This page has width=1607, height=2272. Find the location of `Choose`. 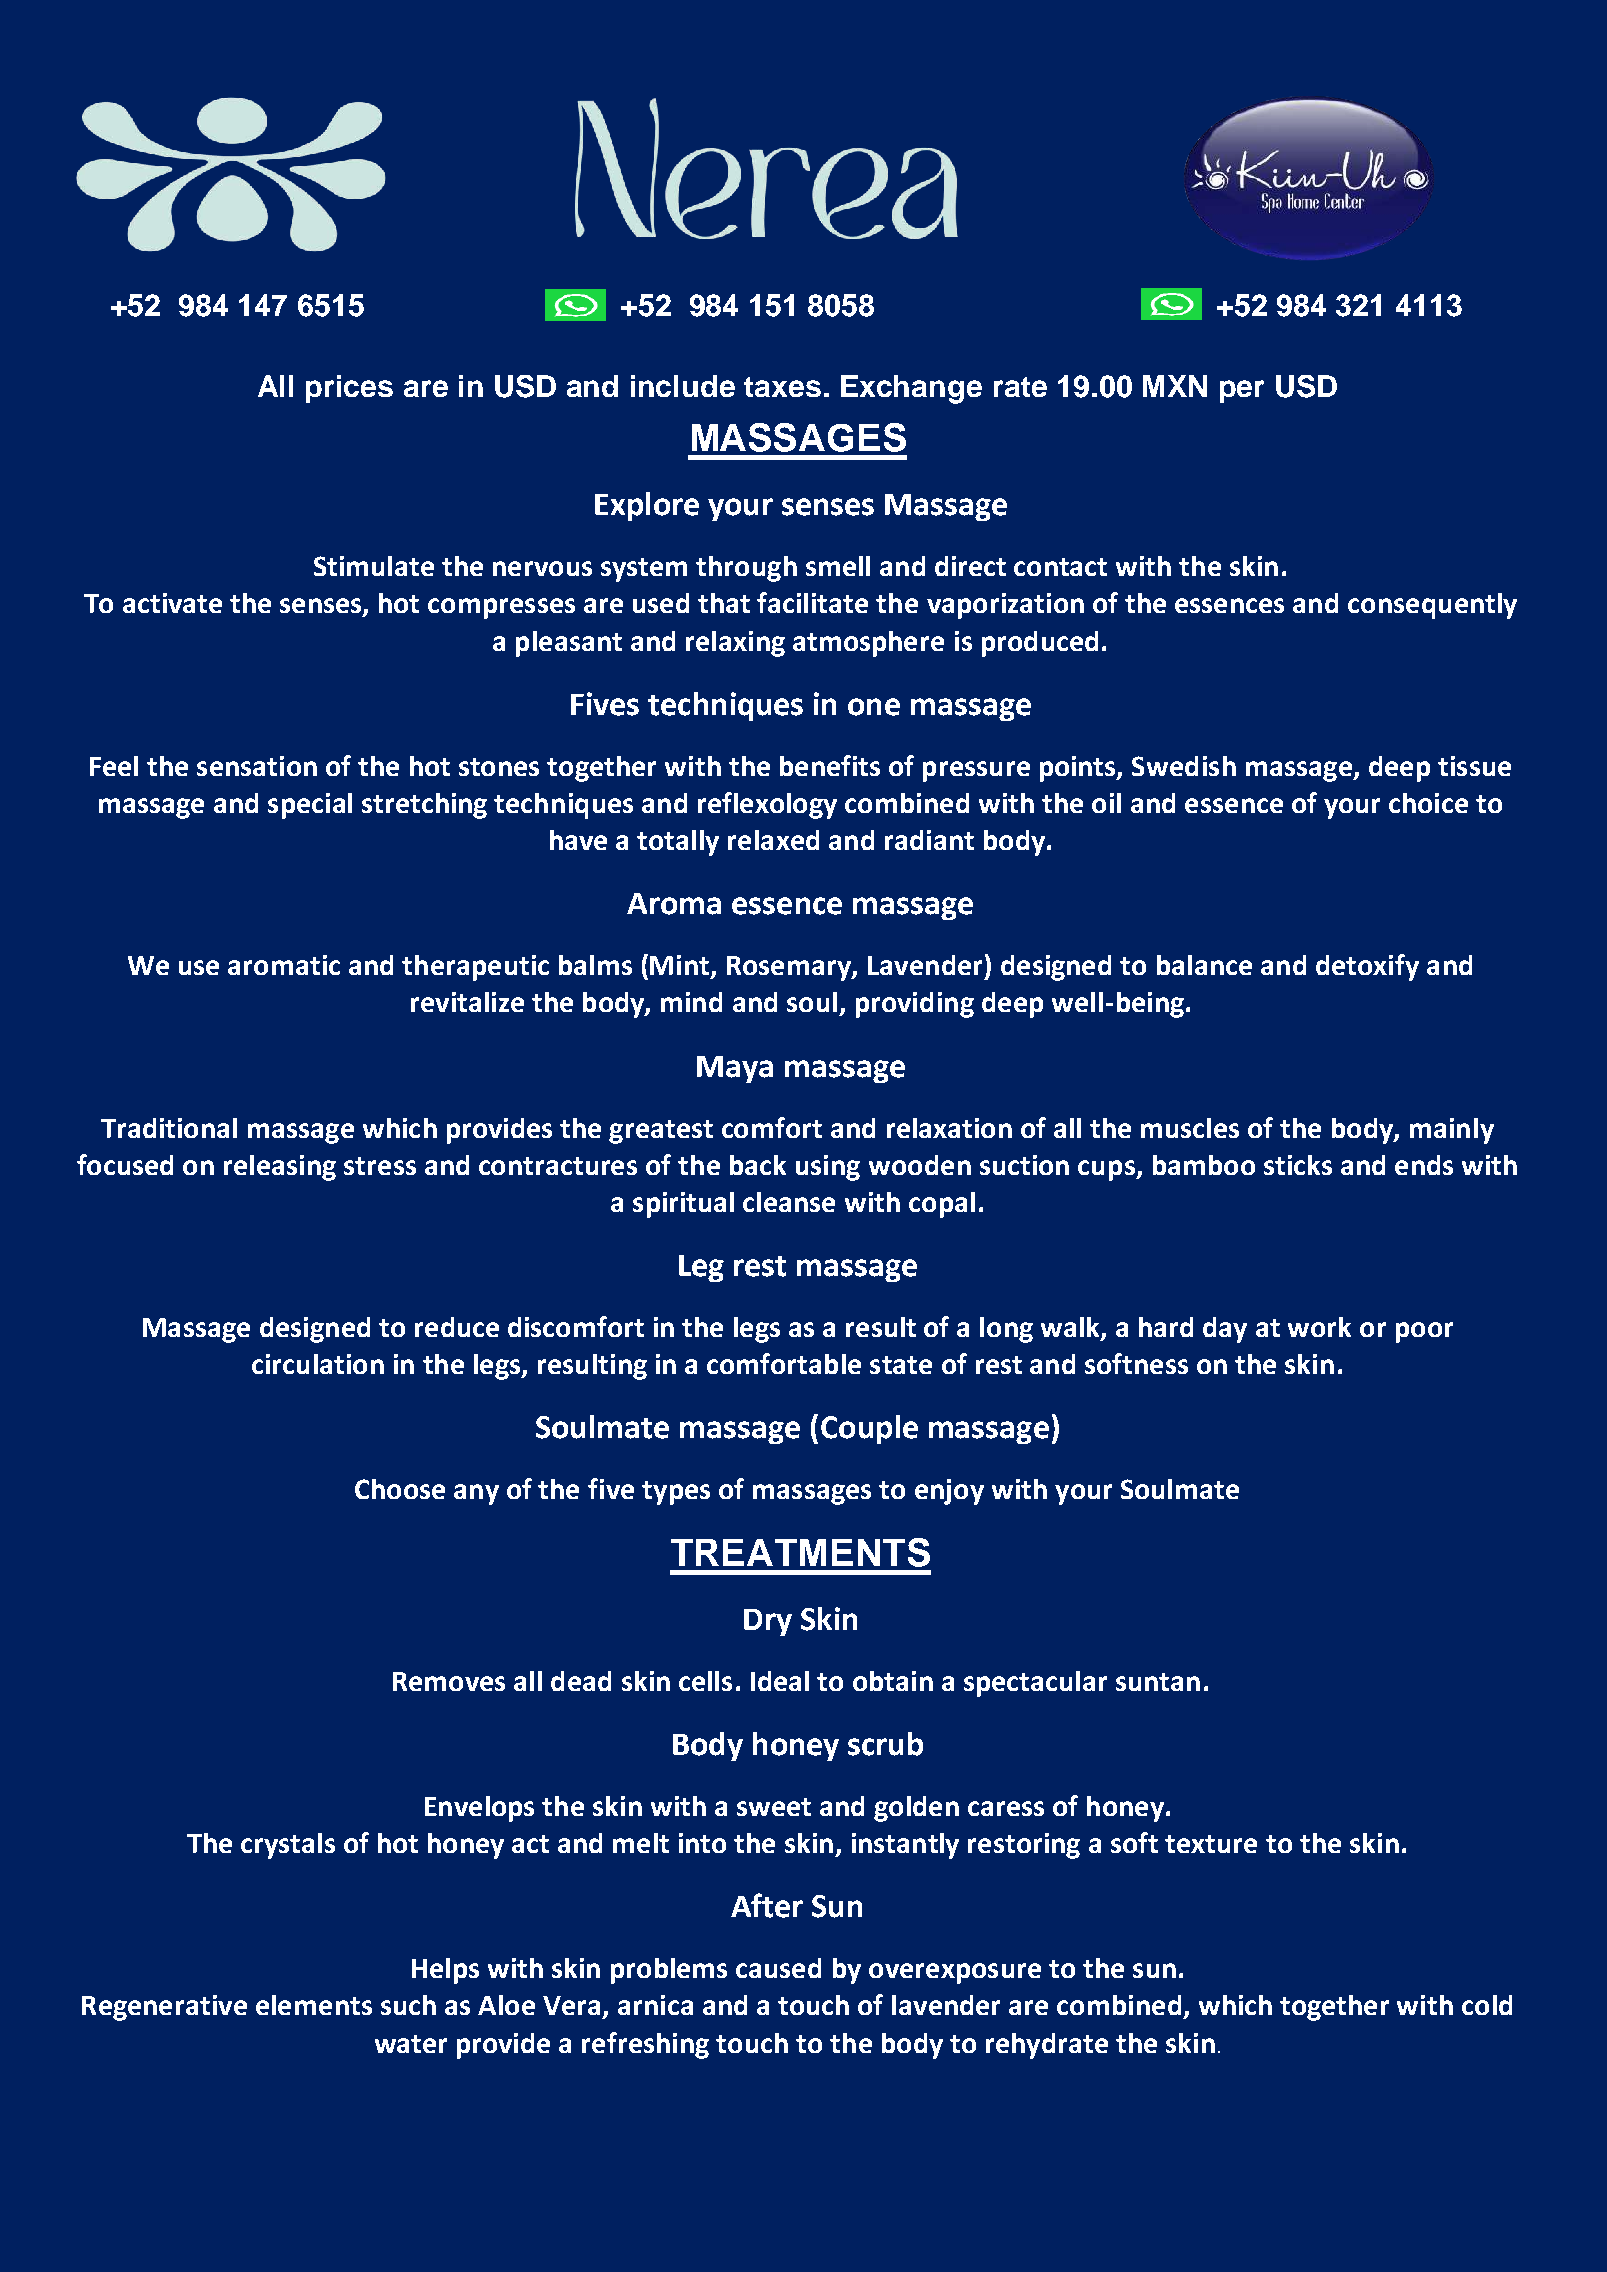

Choose is located at coordinates (400, 1489).
